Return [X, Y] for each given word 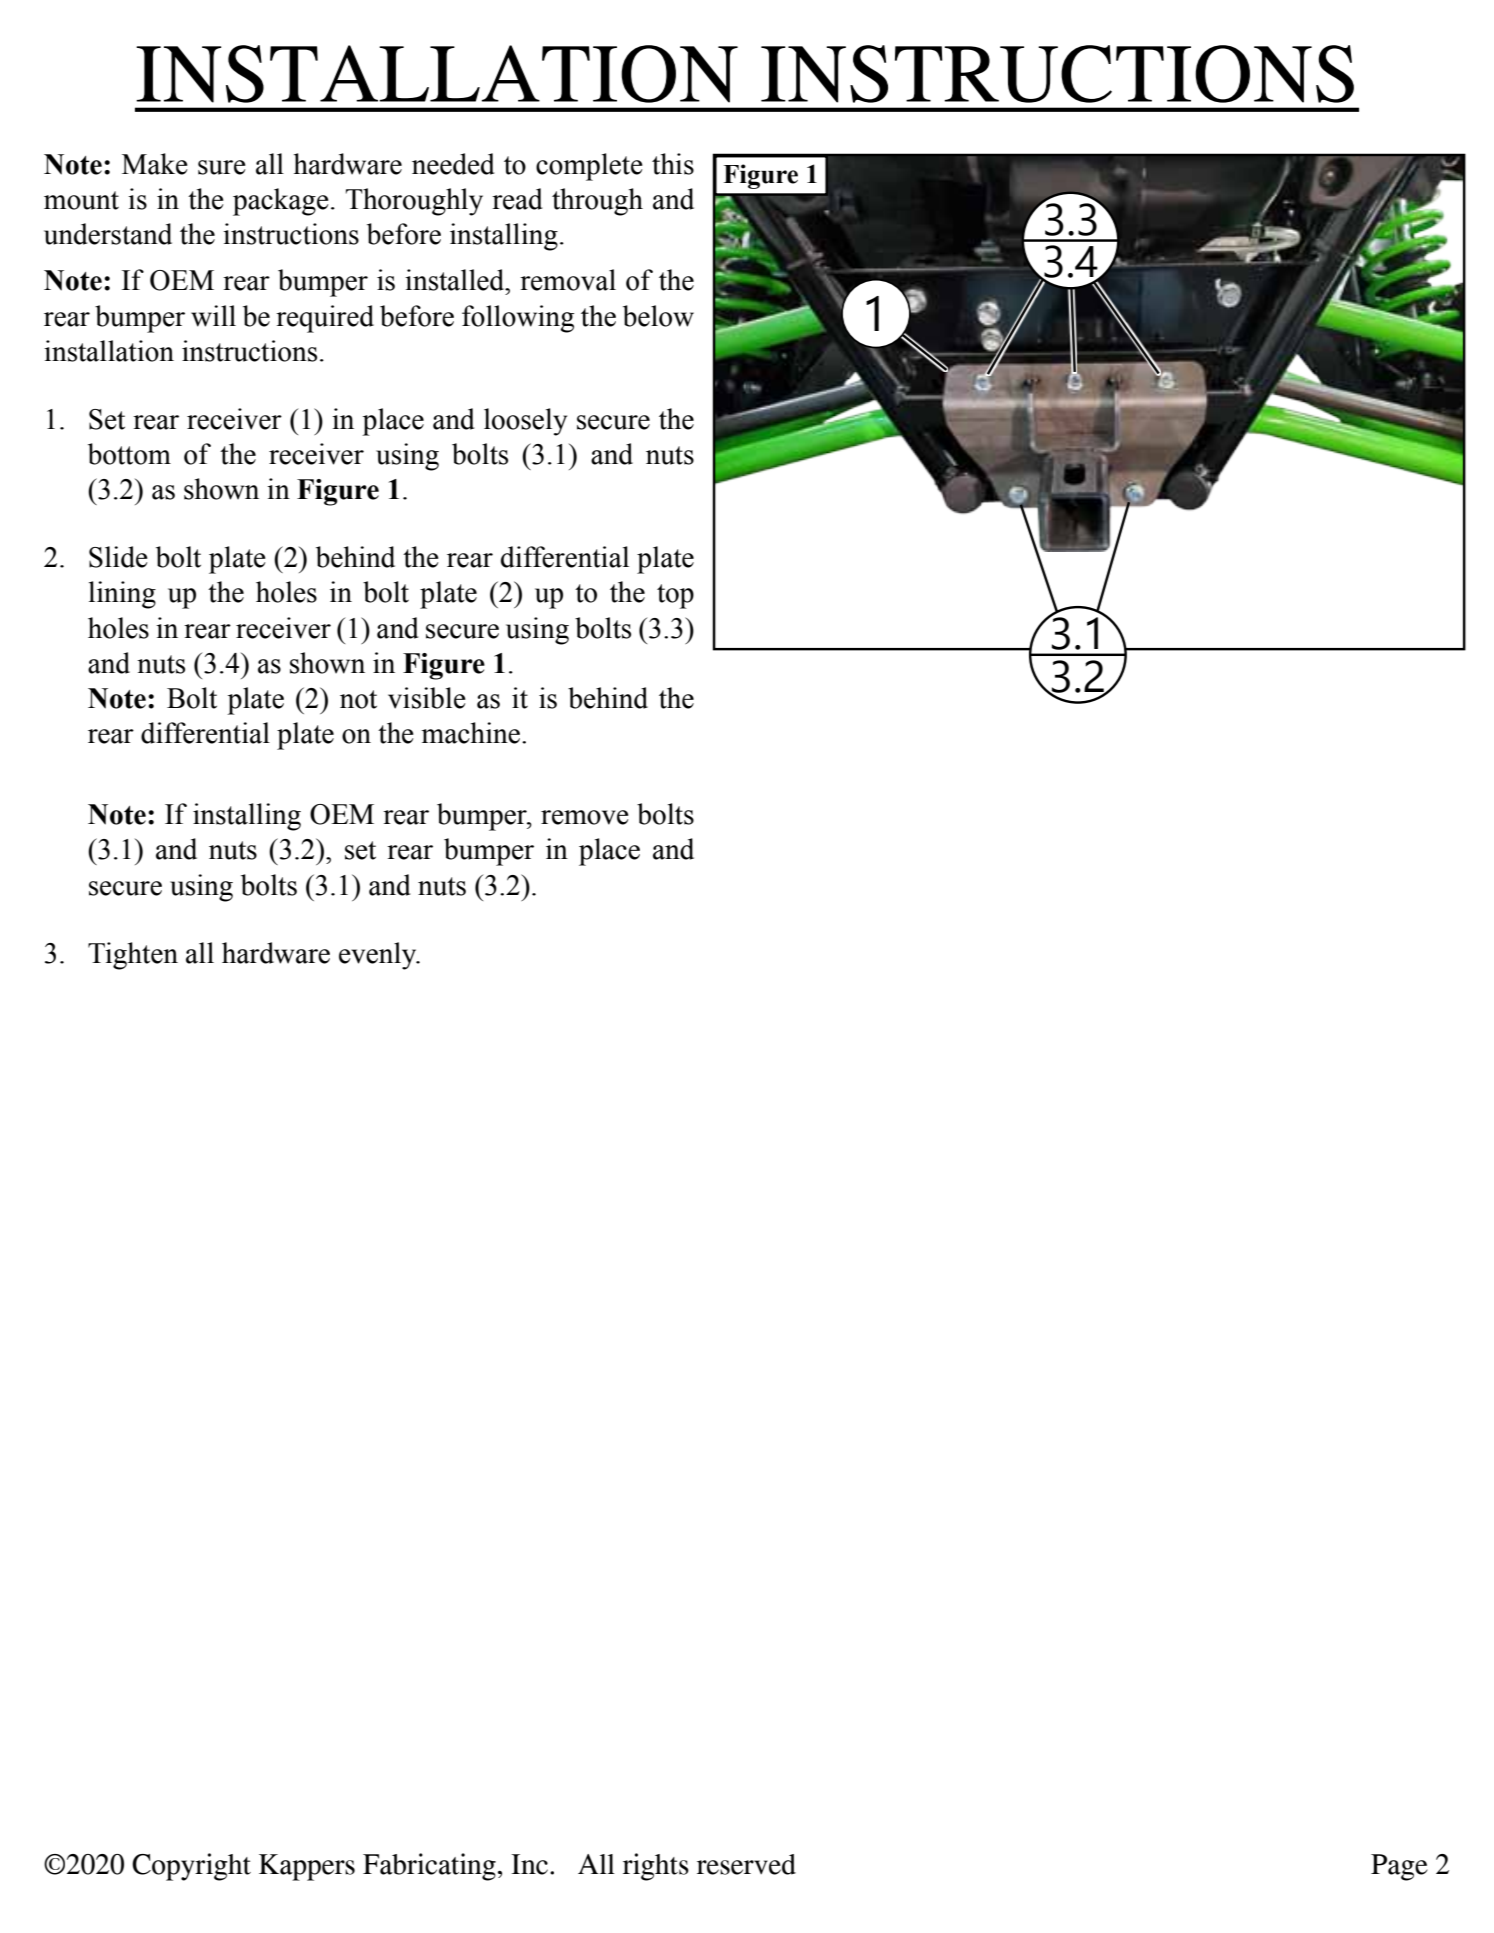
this [673, 164]
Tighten [133, 956]
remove [585, 817]
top [675, 596]
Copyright [191, 1867]
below [658, 316]
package [281, 202]
